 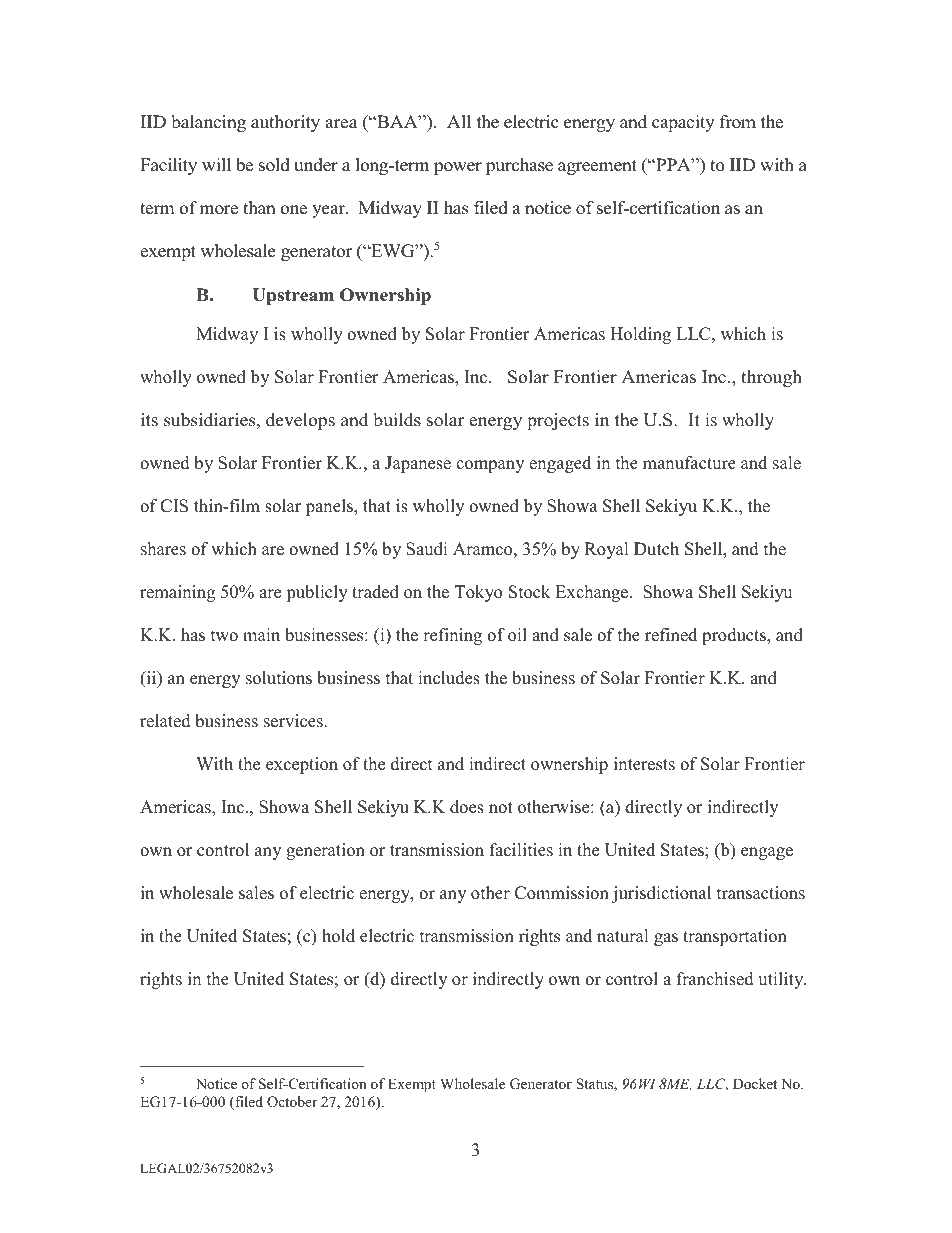 What do you see at coordinates (224, 636) in the page?
I see `two` at bounding box center [224, 636].
